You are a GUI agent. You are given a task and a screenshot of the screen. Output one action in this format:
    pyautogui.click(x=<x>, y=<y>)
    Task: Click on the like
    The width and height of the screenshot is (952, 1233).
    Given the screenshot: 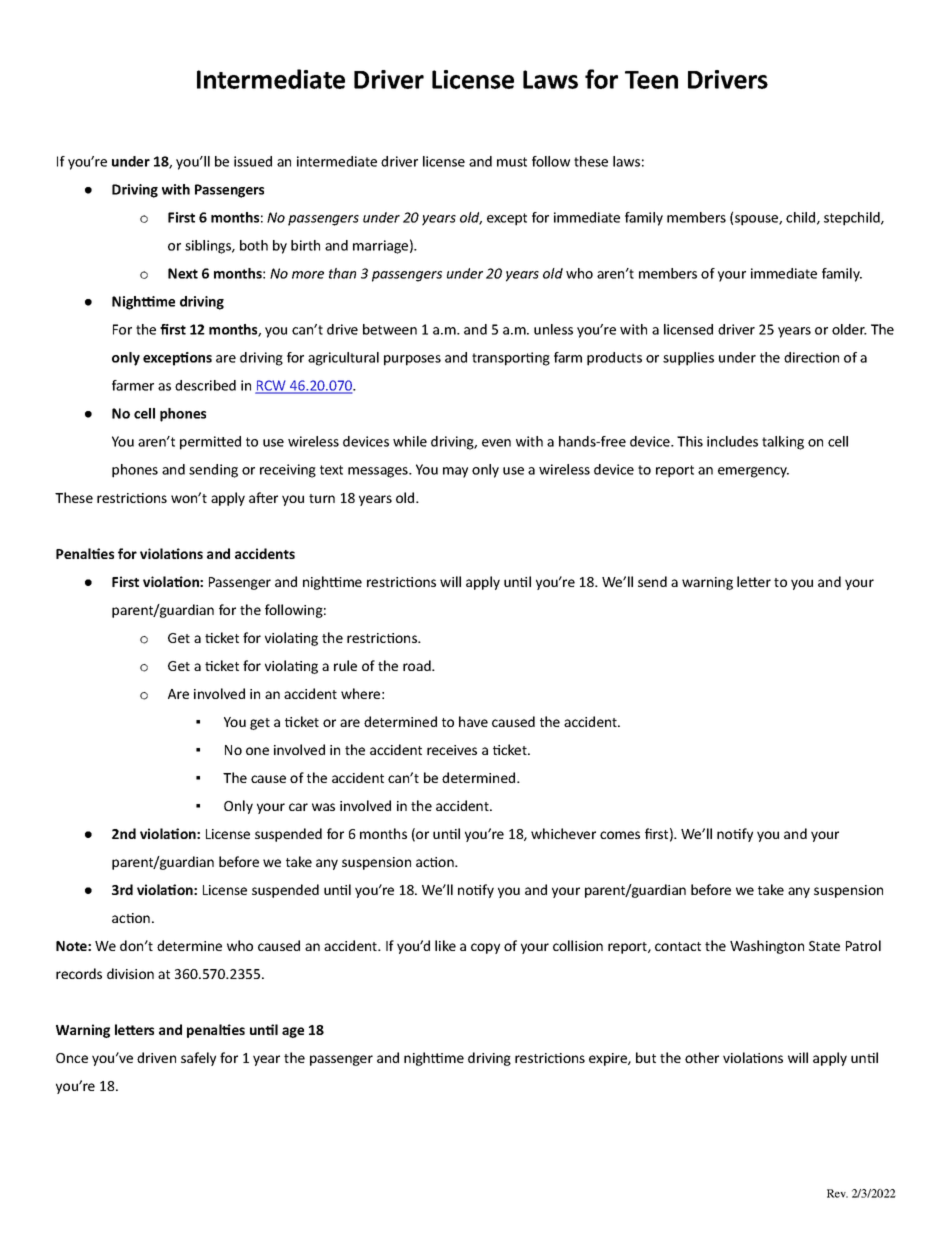 What is the action you would take?
    pyautogui.click(x=445, y=945)
